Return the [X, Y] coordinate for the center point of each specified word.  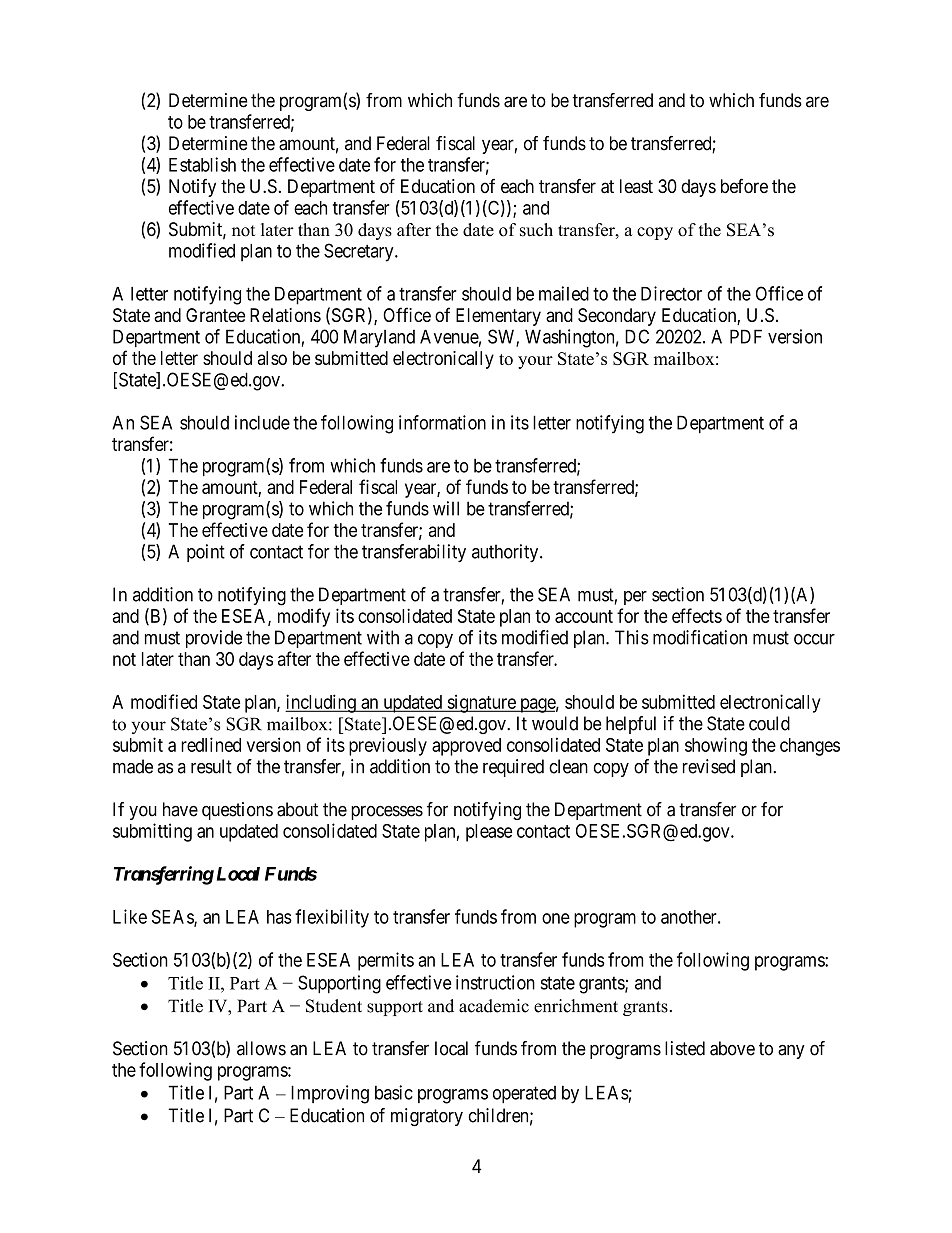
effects [697, 615]
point [206, 553]
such [536, 230]
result [211, 766]
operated [524, 1094]
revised [709, 766]
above [732, 1048]
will [446, 508]
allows [261, 1048]
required [513, 768]
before [744, 186]
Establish [202, 164]
